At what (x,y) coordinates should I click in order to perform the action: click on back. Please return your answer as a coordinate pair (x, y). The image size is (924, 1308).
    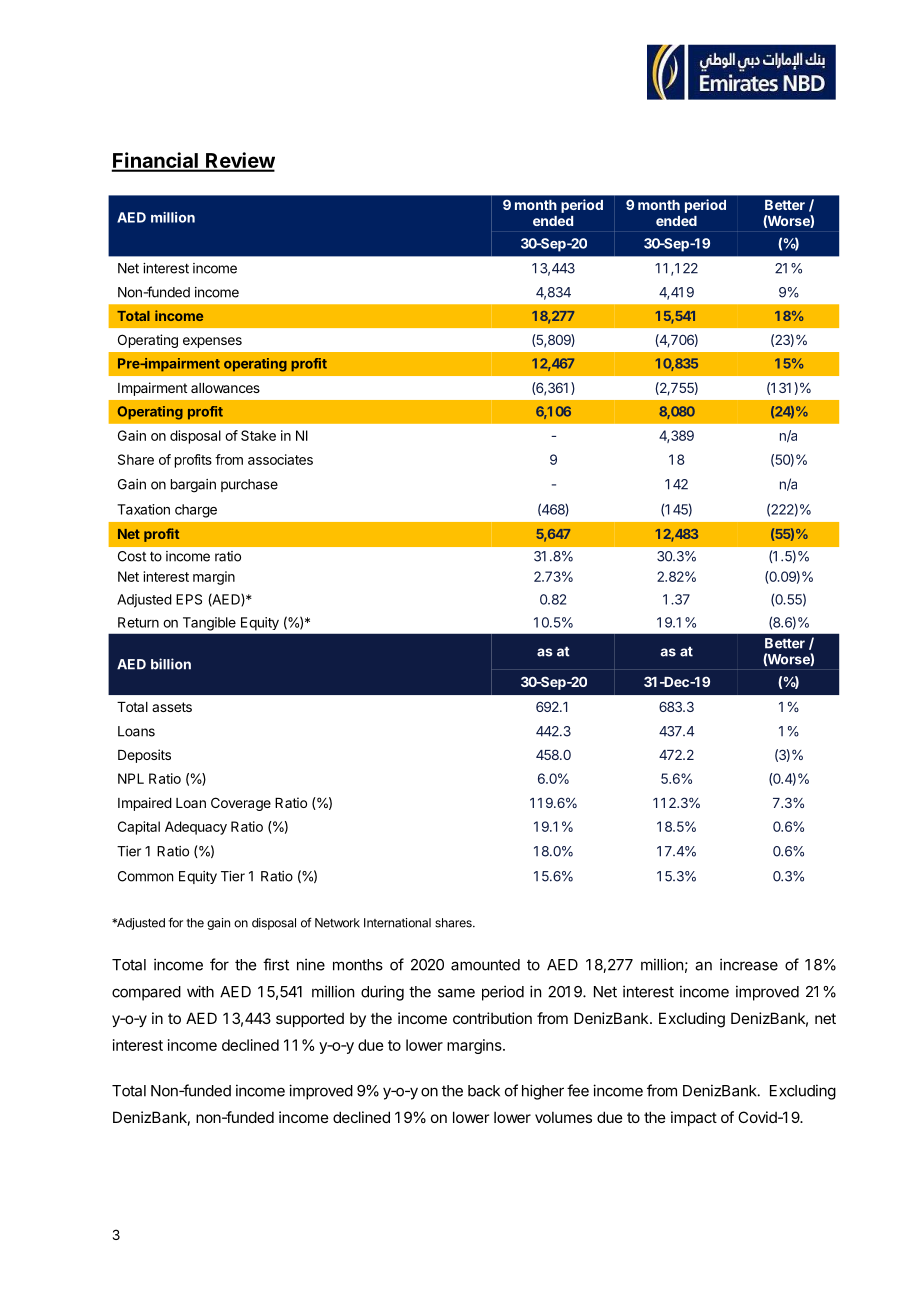
    Looking at the image, I should click on (484, 1091).
